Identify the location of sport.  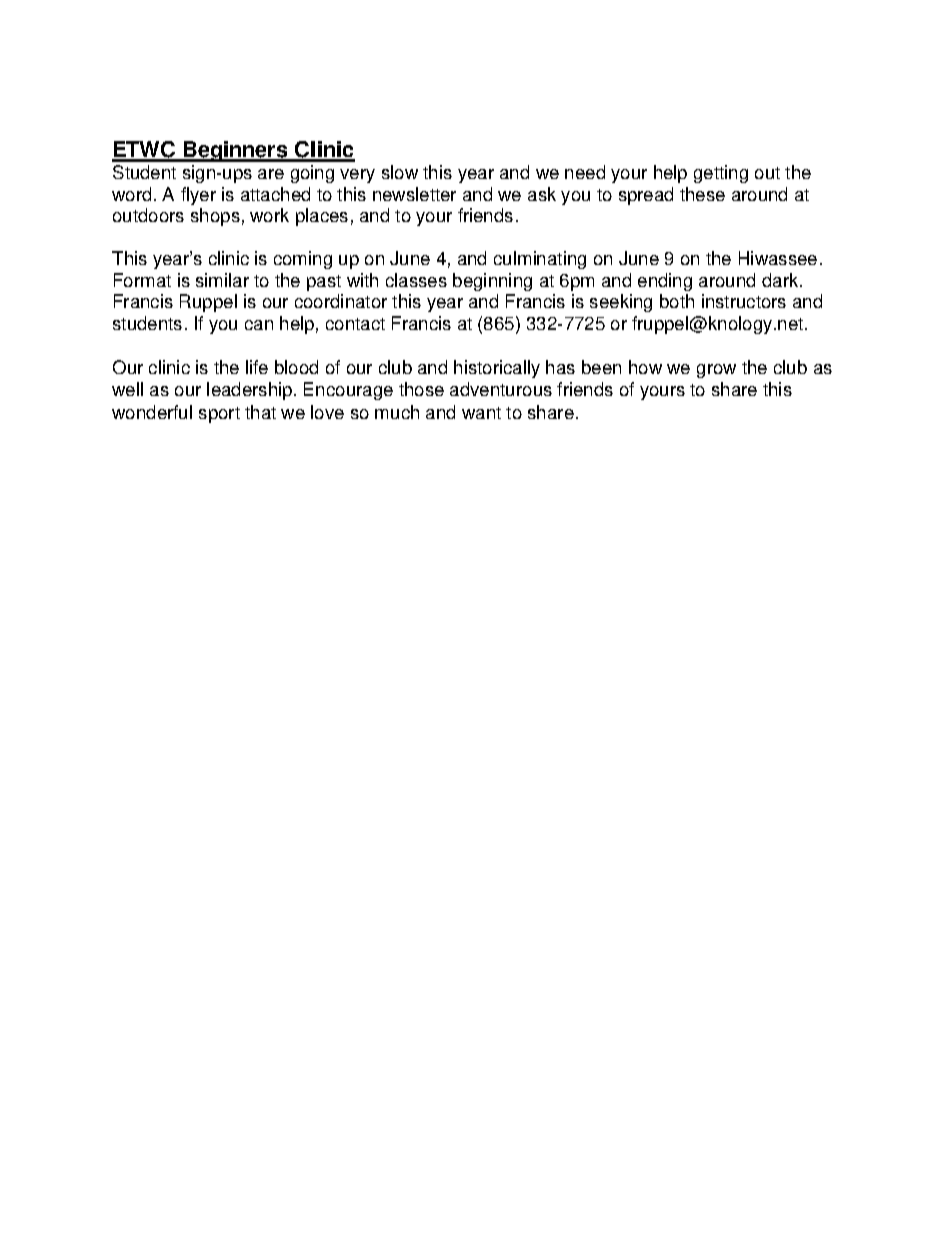
(219, 415).
